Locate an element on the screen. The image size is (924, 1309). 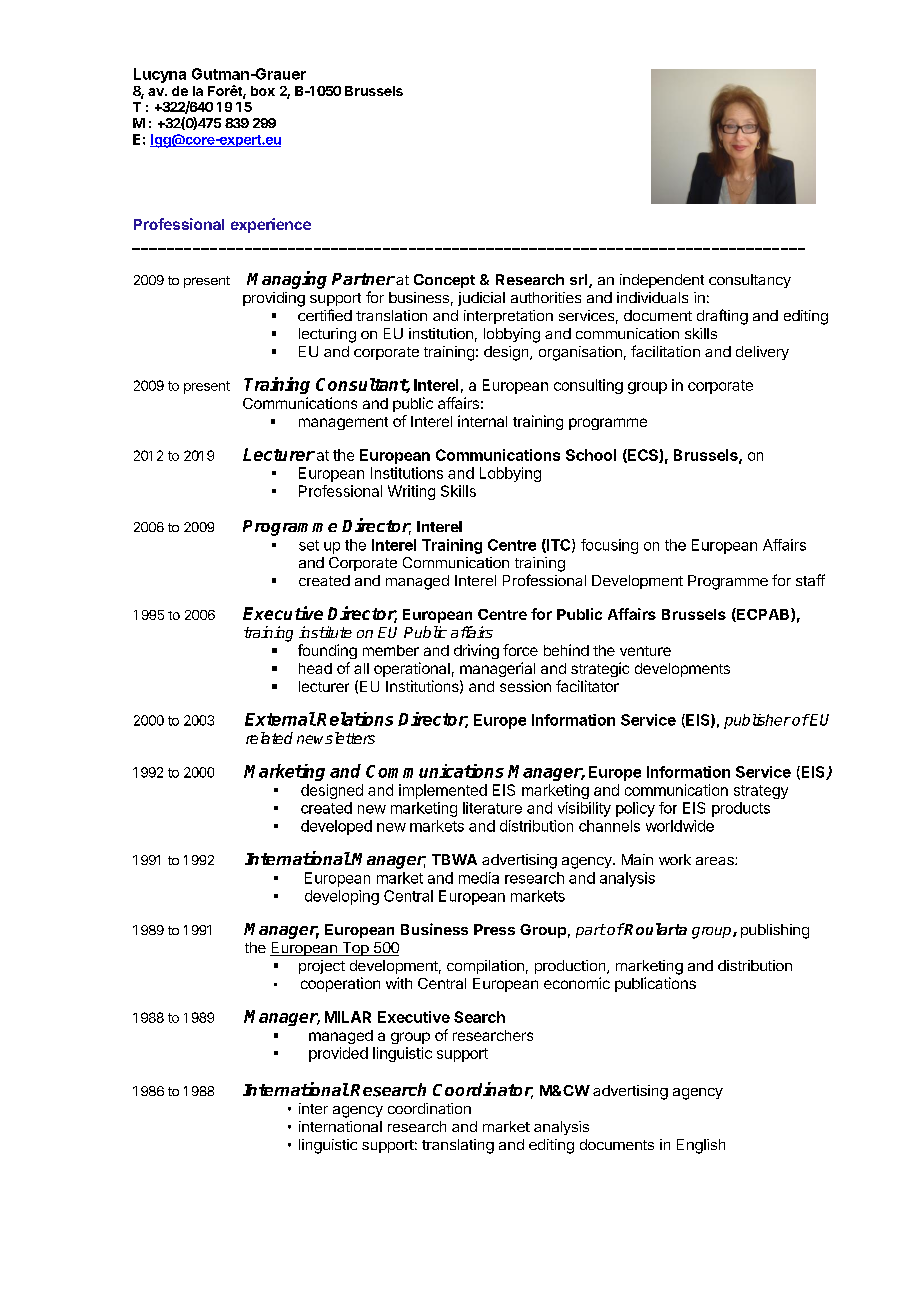
translating is located at coordinates (458, 1146).
